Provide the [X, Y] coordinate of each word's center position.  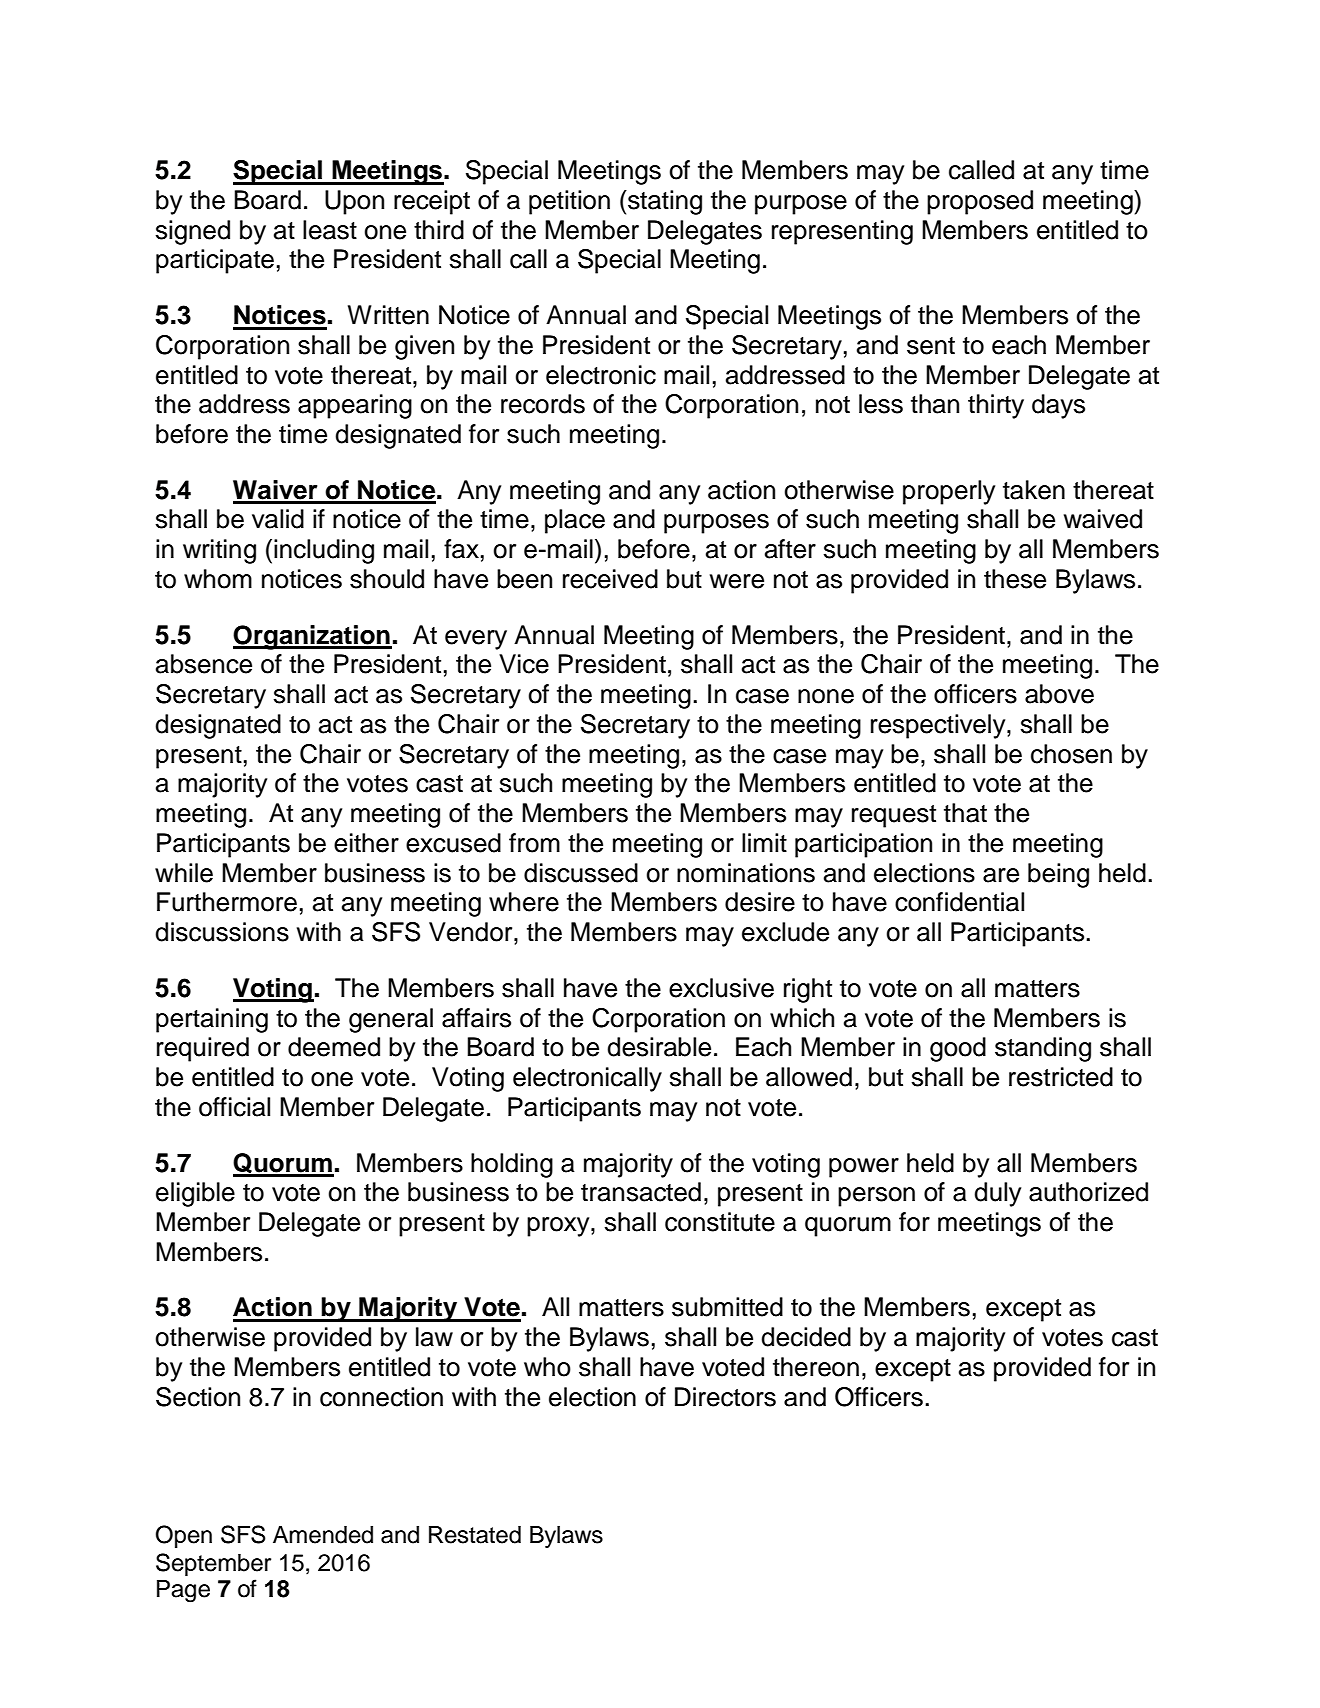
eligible [195, 1194]
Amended [323, 1535]
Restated [475, 1535]
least [330, 230]
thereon [816, 1367]
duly [997, 1194]
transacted [641, 1192]
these [1015, 579]
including [324, 551]
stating [664, 202]
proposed [980, 202]
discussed [581, 873]
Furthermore [227, 902]
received [610, 579]
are [1001, 875]
